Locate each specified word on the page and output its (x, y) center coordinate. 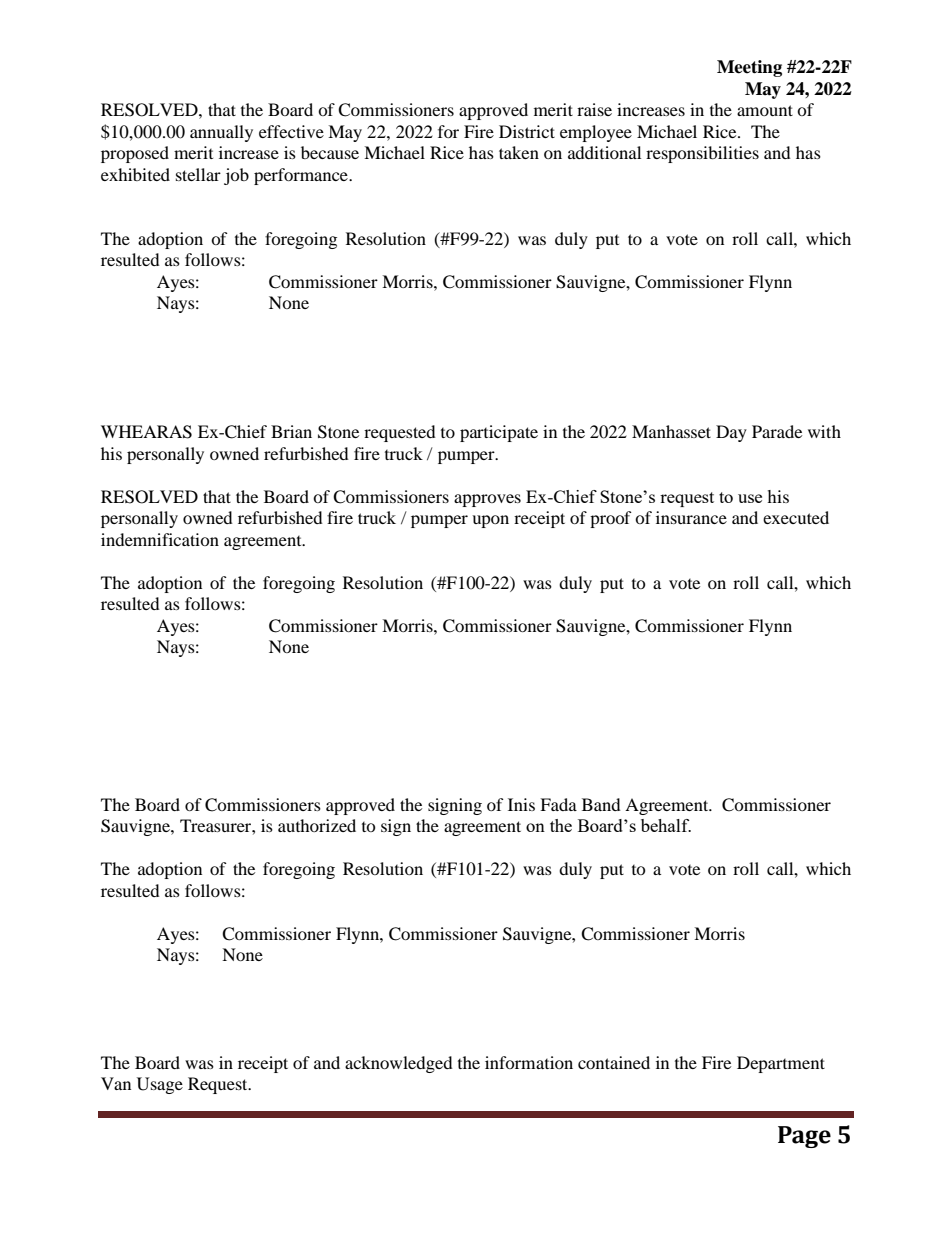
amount (765, 110)
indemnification (160, 539)
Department (781, 1064)
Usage (160, 1085)
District (527, 131)
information (529, 1062)
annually (221, 133)
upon (490, 521)
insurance (691, 517)
